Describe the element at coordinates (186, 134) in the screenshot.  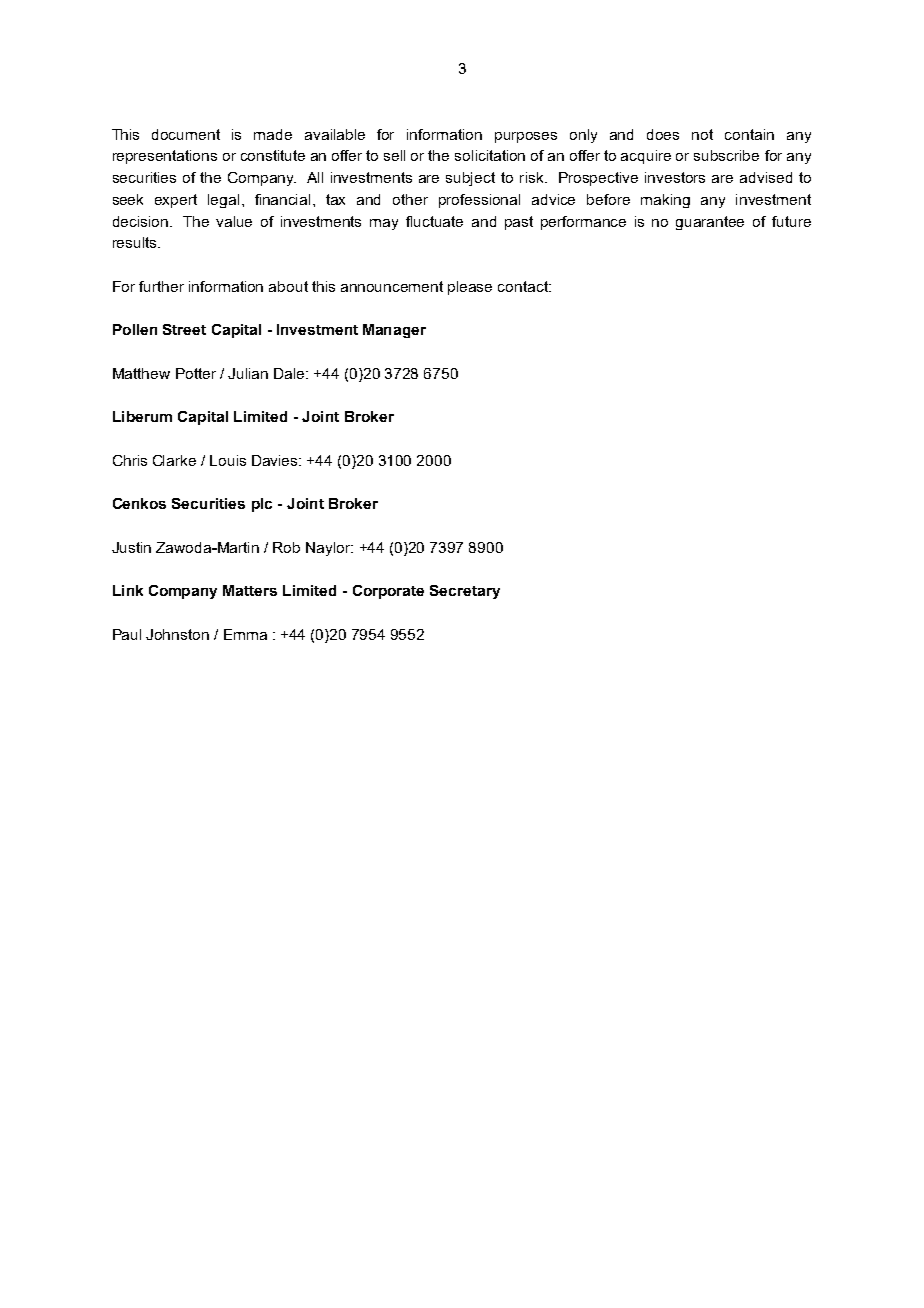
I see `document` at that location.
